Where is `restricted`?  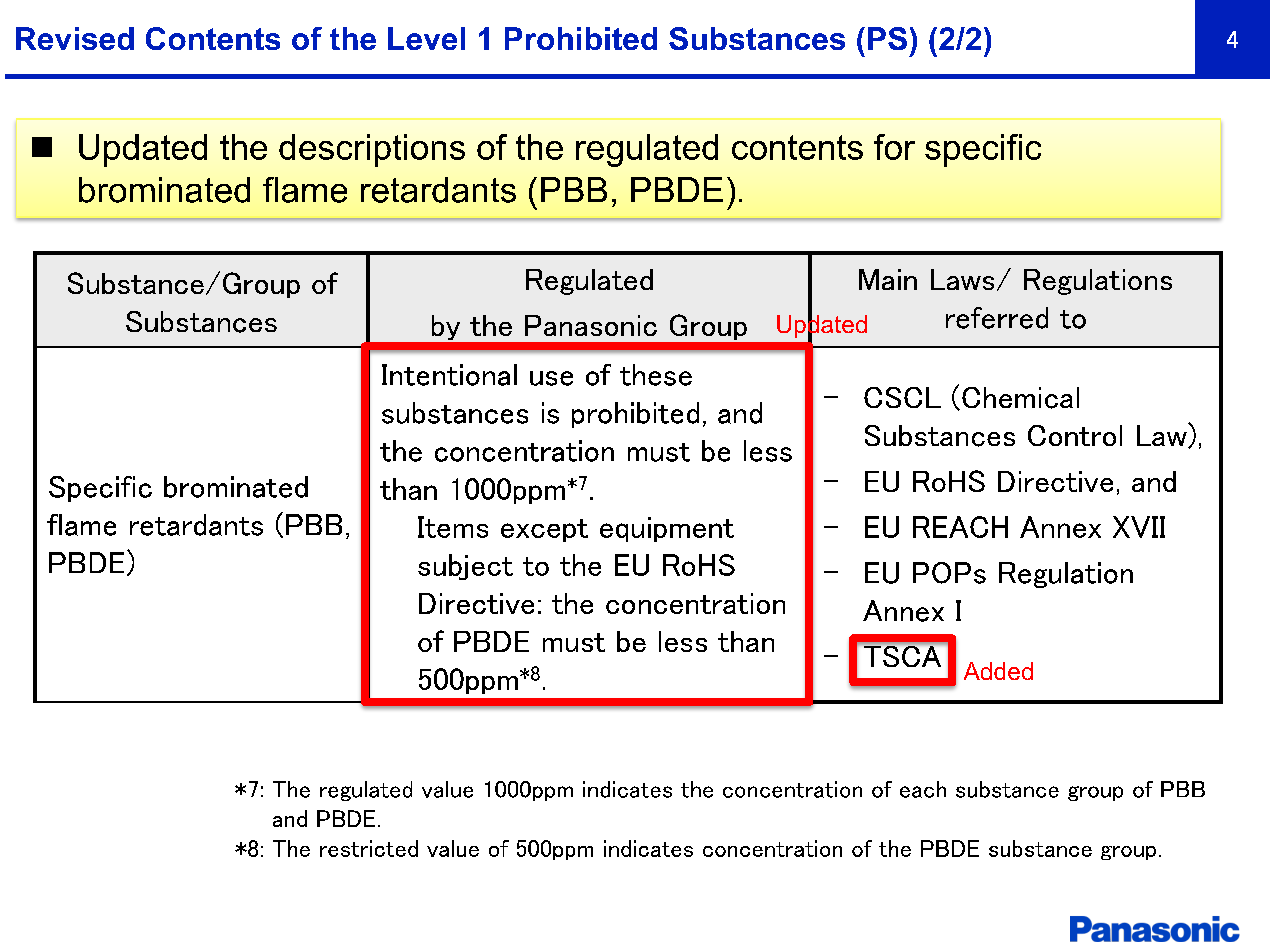 restricted is located at coordinates (369, 848).
